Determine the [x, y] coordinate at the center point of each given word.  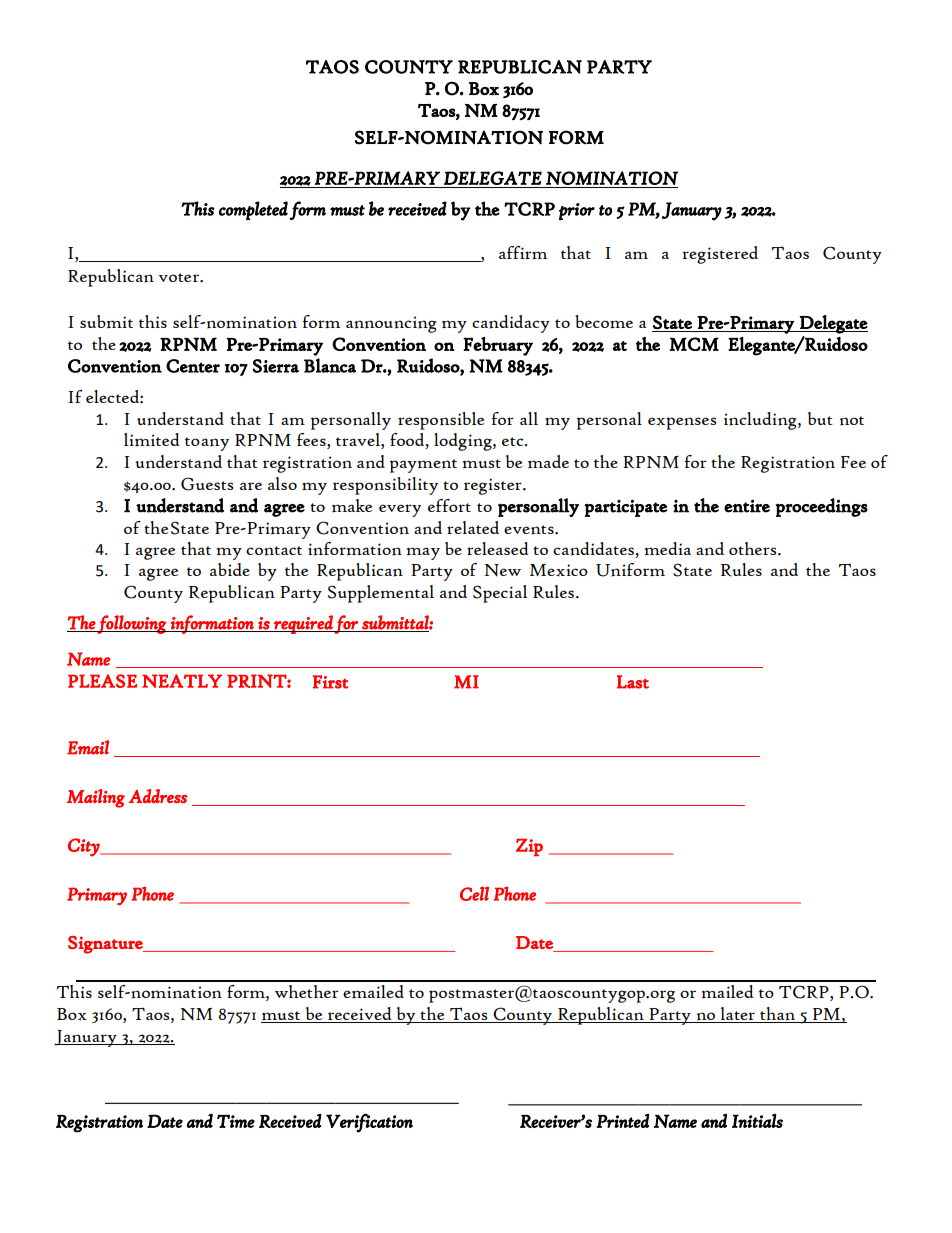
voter [180, 277]
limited [152, 439]
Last [633, 682]
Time [236, 1121]
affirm [523, 252]
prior [577, 211]
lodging [464, 442]
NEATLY [182, 681]
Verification [369, 1123]
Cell [474, 893]
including [761, 421]
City [85, 847]
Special [500, 594]
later [738, 1013]
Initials [757, 1121]
